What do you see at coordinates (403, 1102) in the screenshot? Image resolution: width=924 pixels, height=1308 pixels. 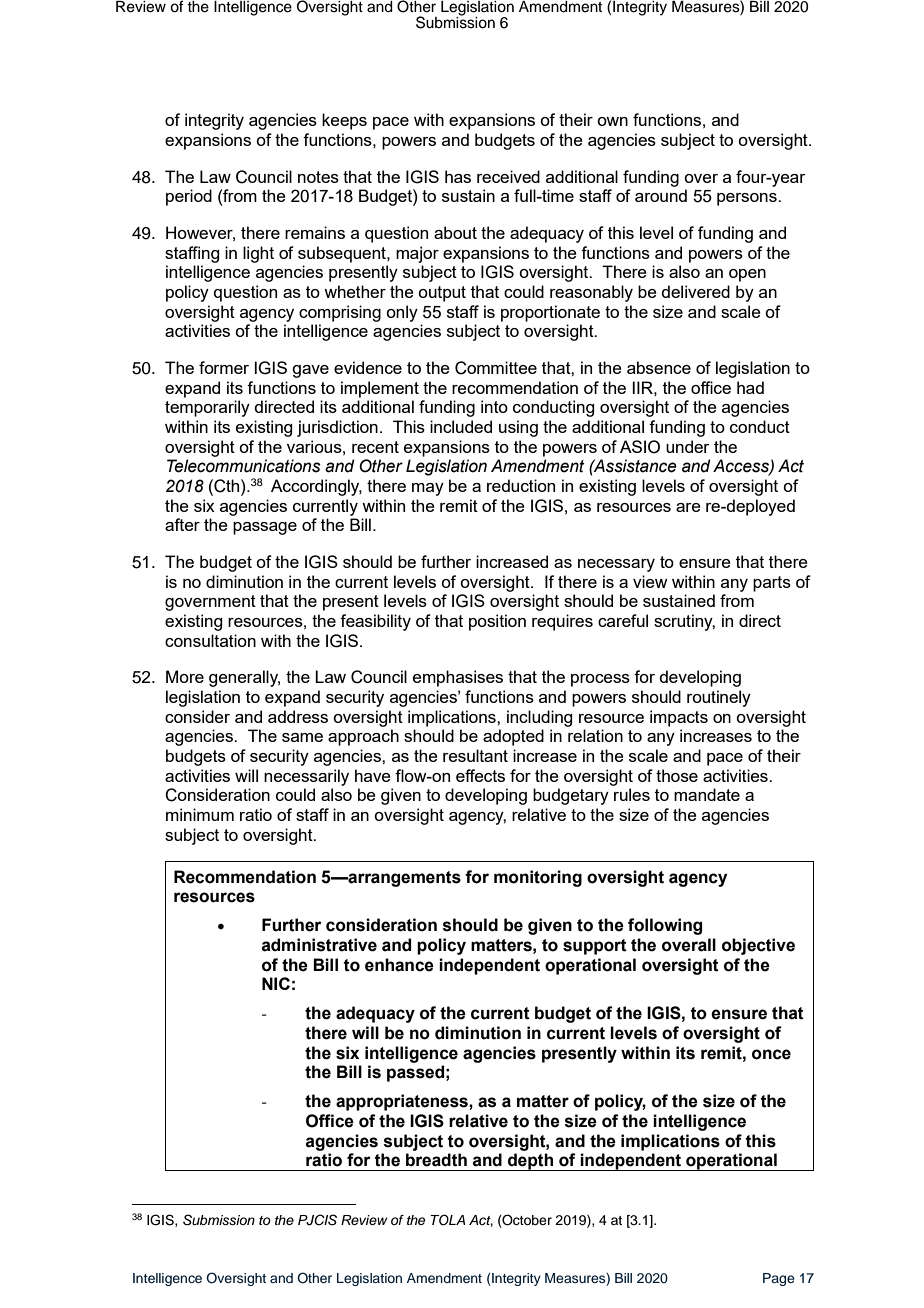 I see `appropriateness` at bounding box center [403, 1102].
